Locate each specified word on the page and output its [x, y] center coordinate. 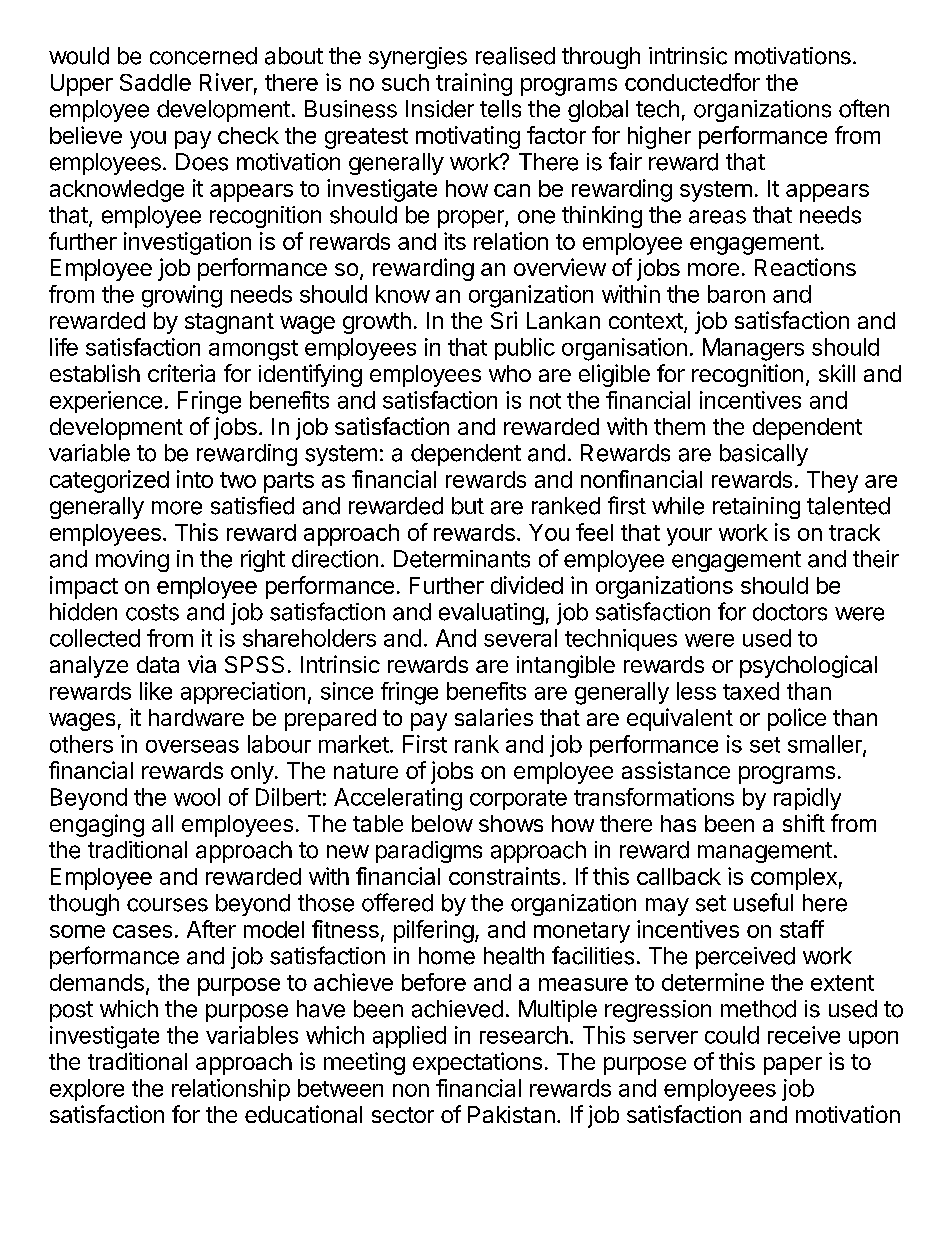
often [864, 108]
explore [87, 1090]
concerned [203, 56]
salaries [494, 717]
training [474, 84]
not [545, 401]
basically [764, 455]
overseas [192, 746]
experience [106, 402]
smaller [826, 745]
